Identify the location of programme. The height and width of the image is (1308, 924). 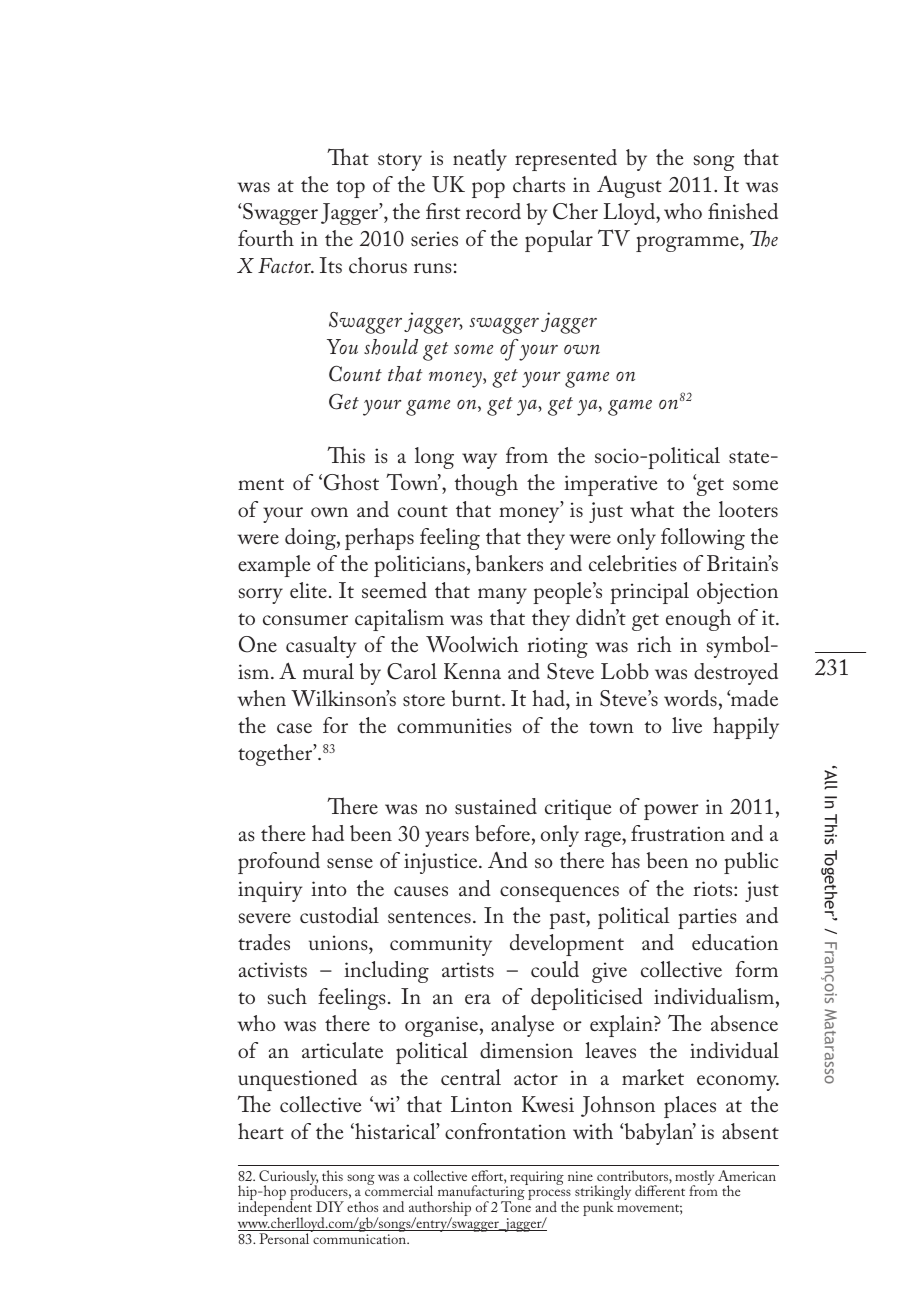
(688, 244).
